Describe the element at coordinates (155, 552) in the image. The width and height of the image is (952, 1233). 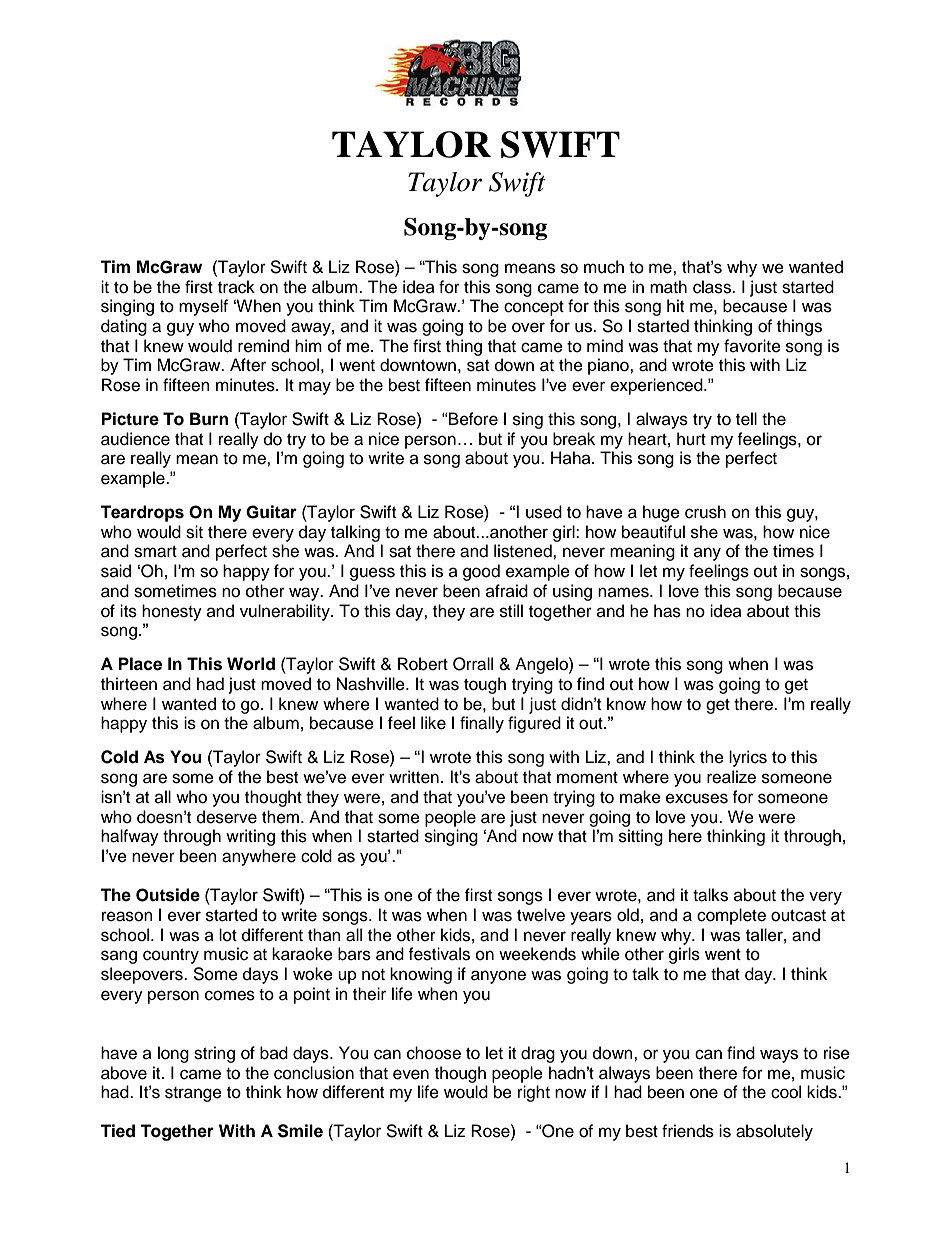
I see `smart` at that location.
